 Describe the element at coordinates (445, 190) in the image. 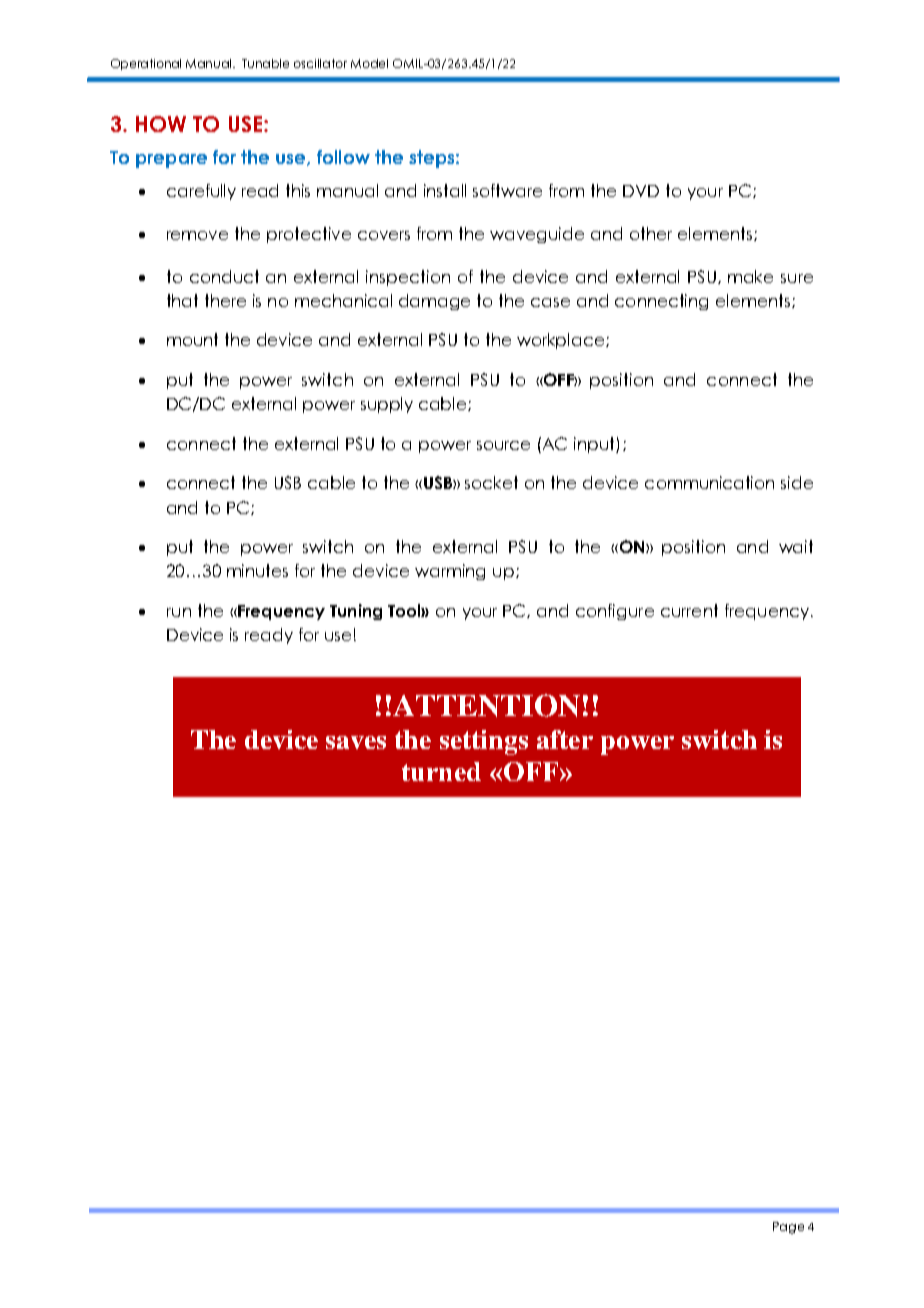

I see `install` at that location.
